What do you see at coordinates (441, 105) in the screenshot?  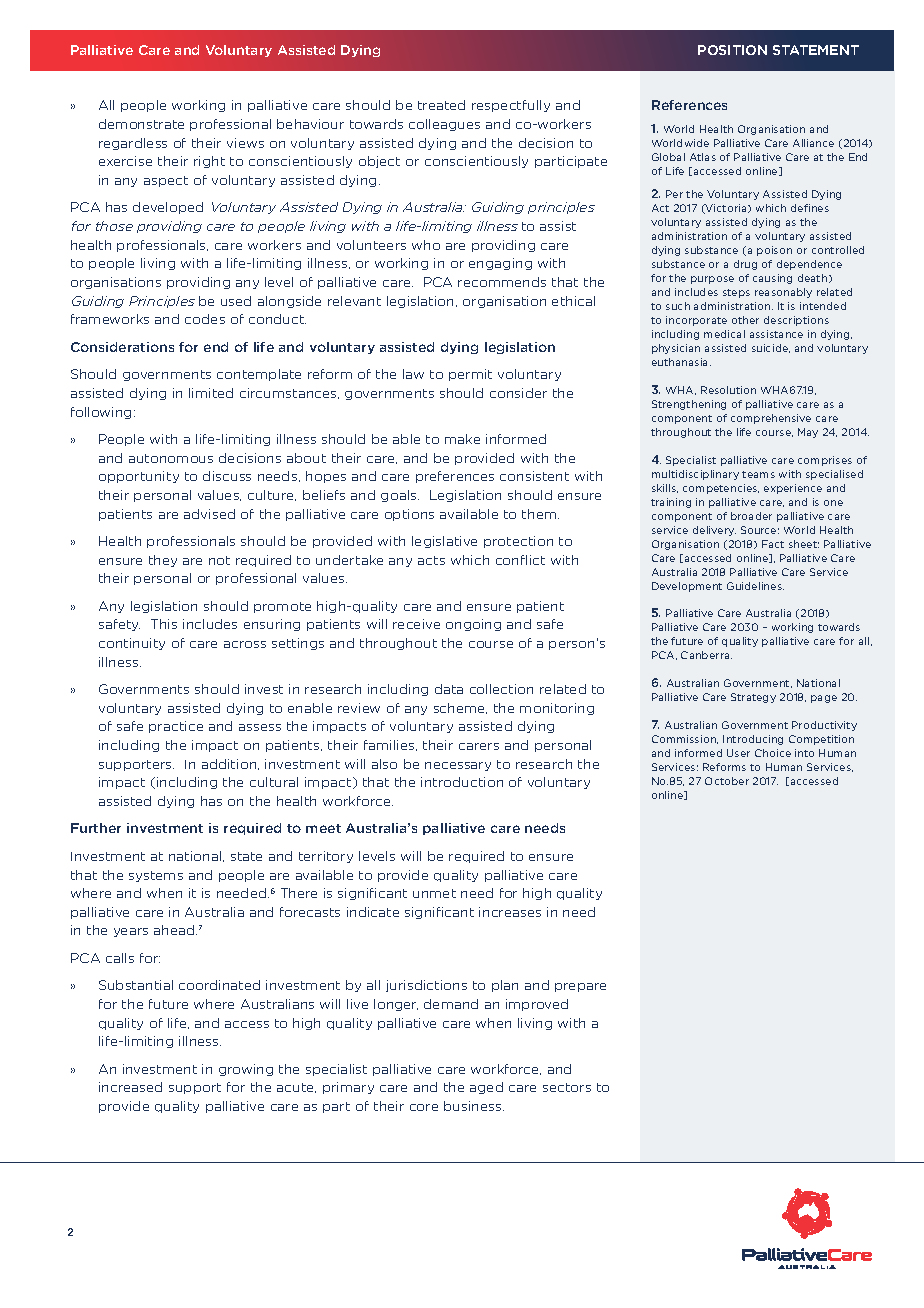 I see `treated` at bounding box center [441, 105].
